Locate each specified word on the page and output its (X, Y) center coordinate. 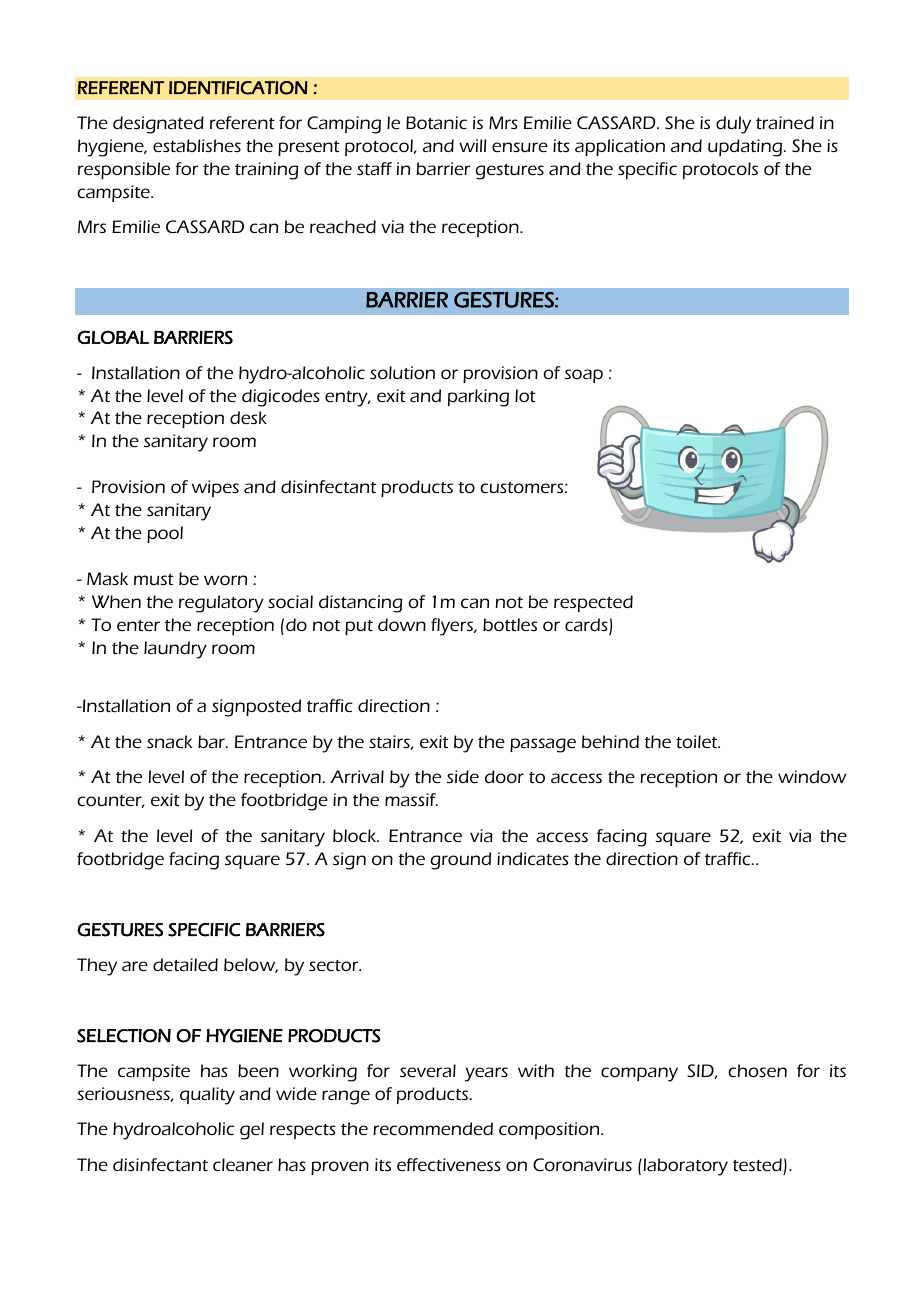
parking (478, 398)
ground (460, 861)
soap (584, 376)
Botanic (436, 122)
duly (733, 125)
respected (593, 603)
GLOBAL (113, 337)
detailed (185, 964)
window (812, 776)
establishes (197, 145)
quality (207, 1096)
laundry (175, 650)
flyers (453, 627)
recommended (433, 1128)
